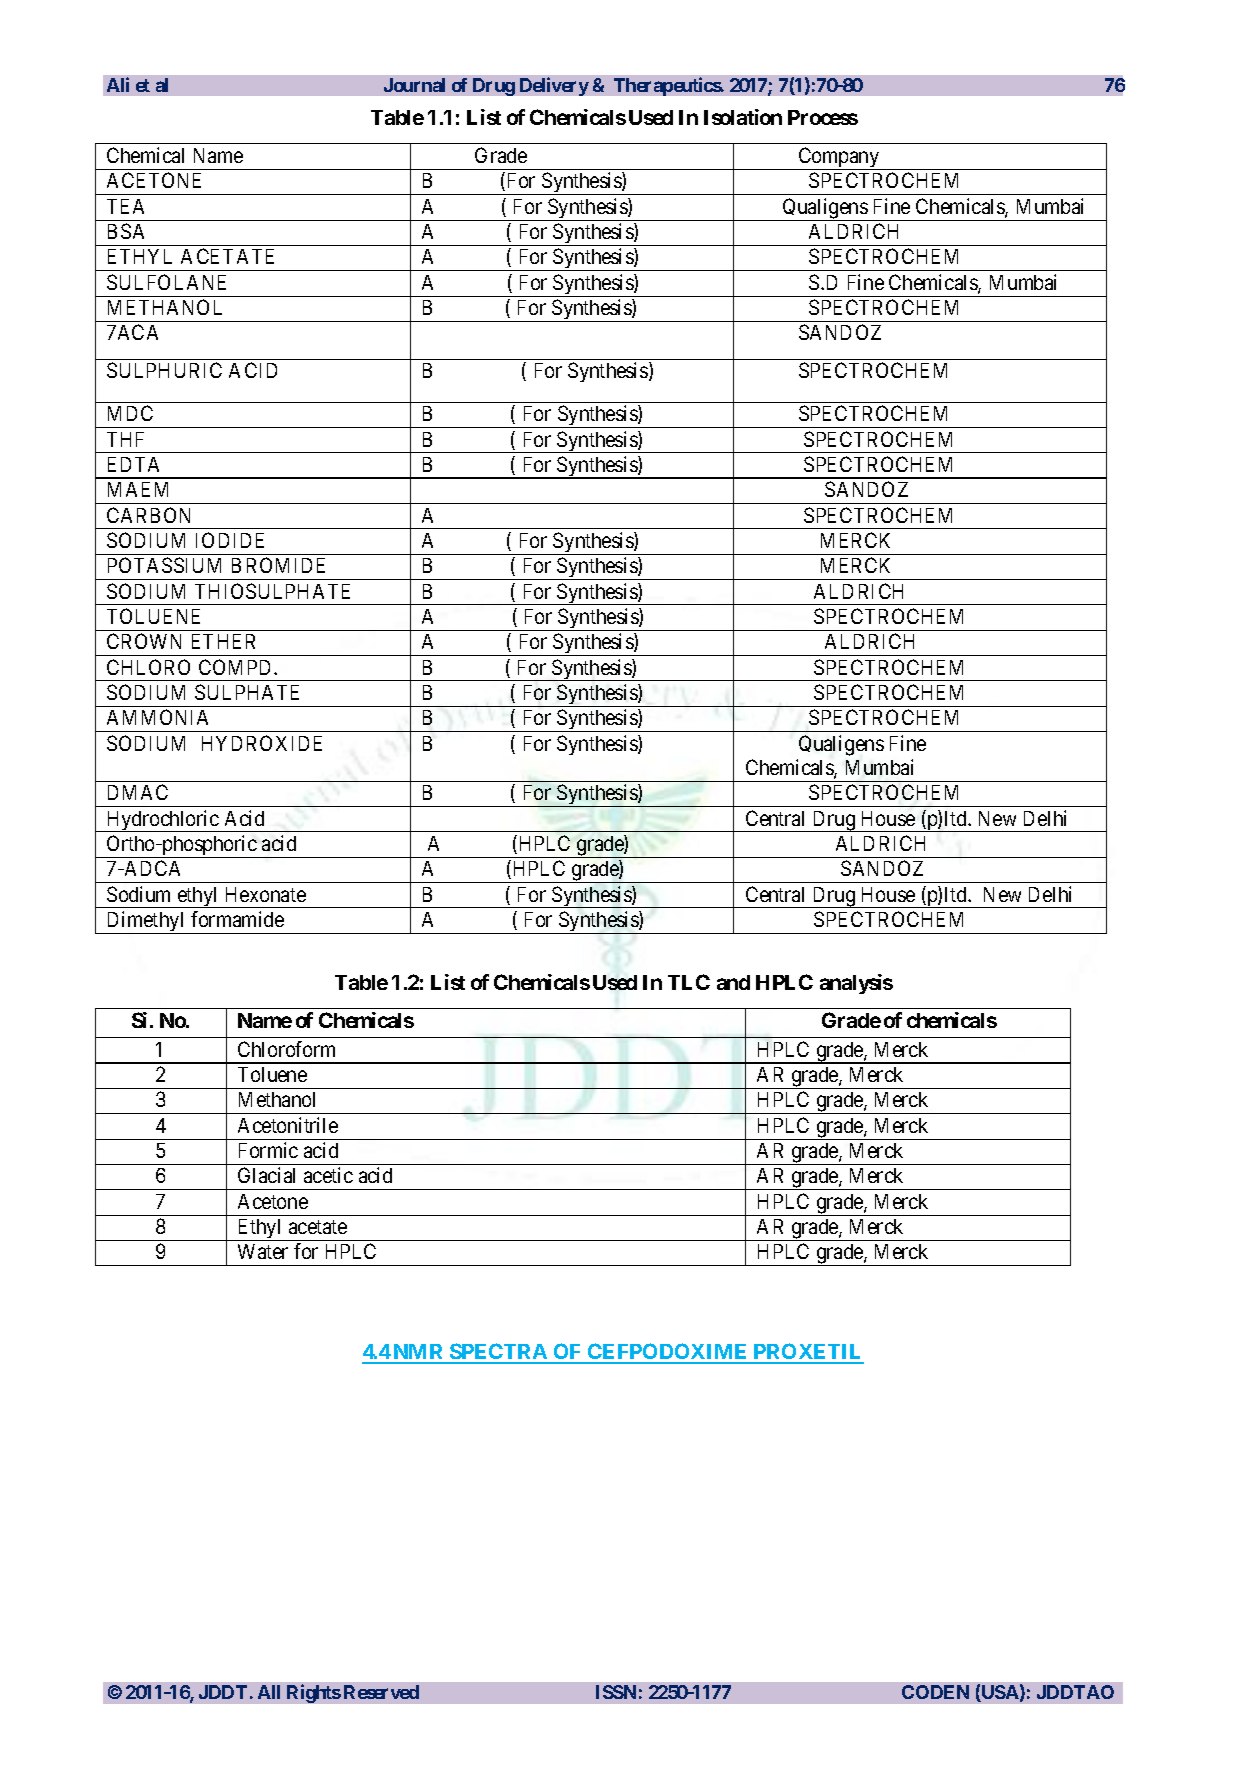 Image resolution: width=1257 pixels, height=1778 pixels. I want to click on Reserved, so click(381, 1692).
